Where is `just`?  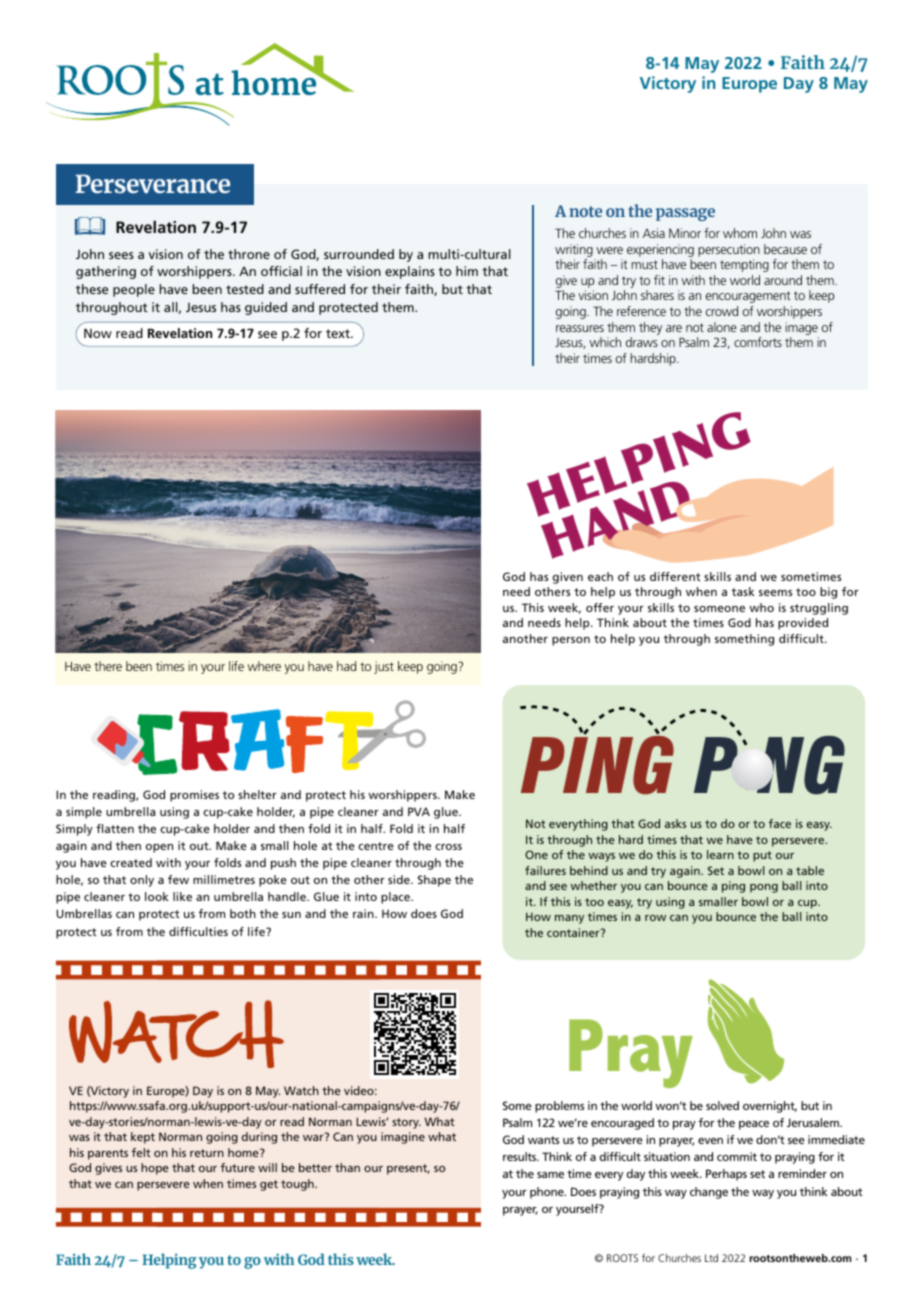 just is located at coordinates (384, 667).
